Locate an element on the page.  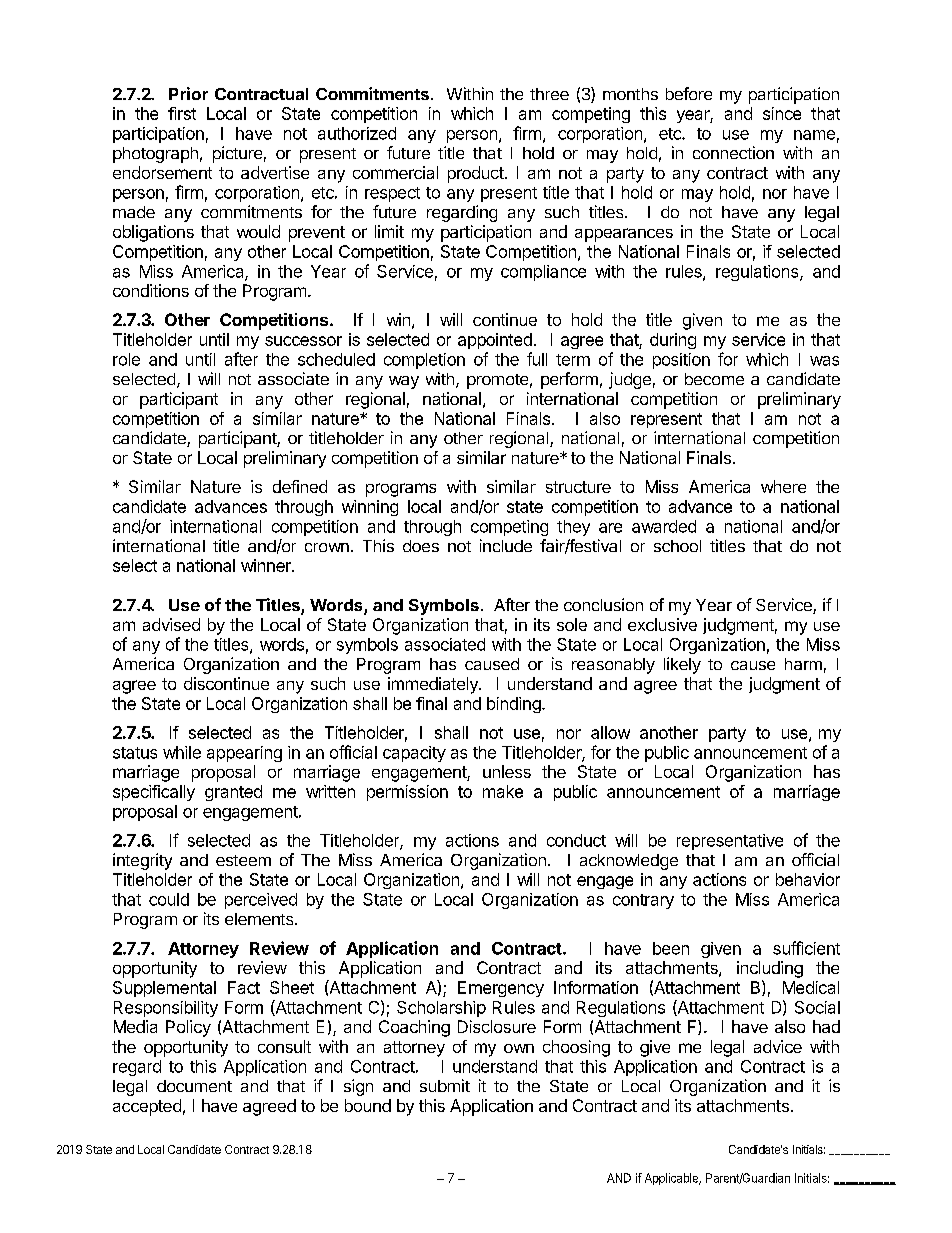
document is located at coordinates (194, 1086).
